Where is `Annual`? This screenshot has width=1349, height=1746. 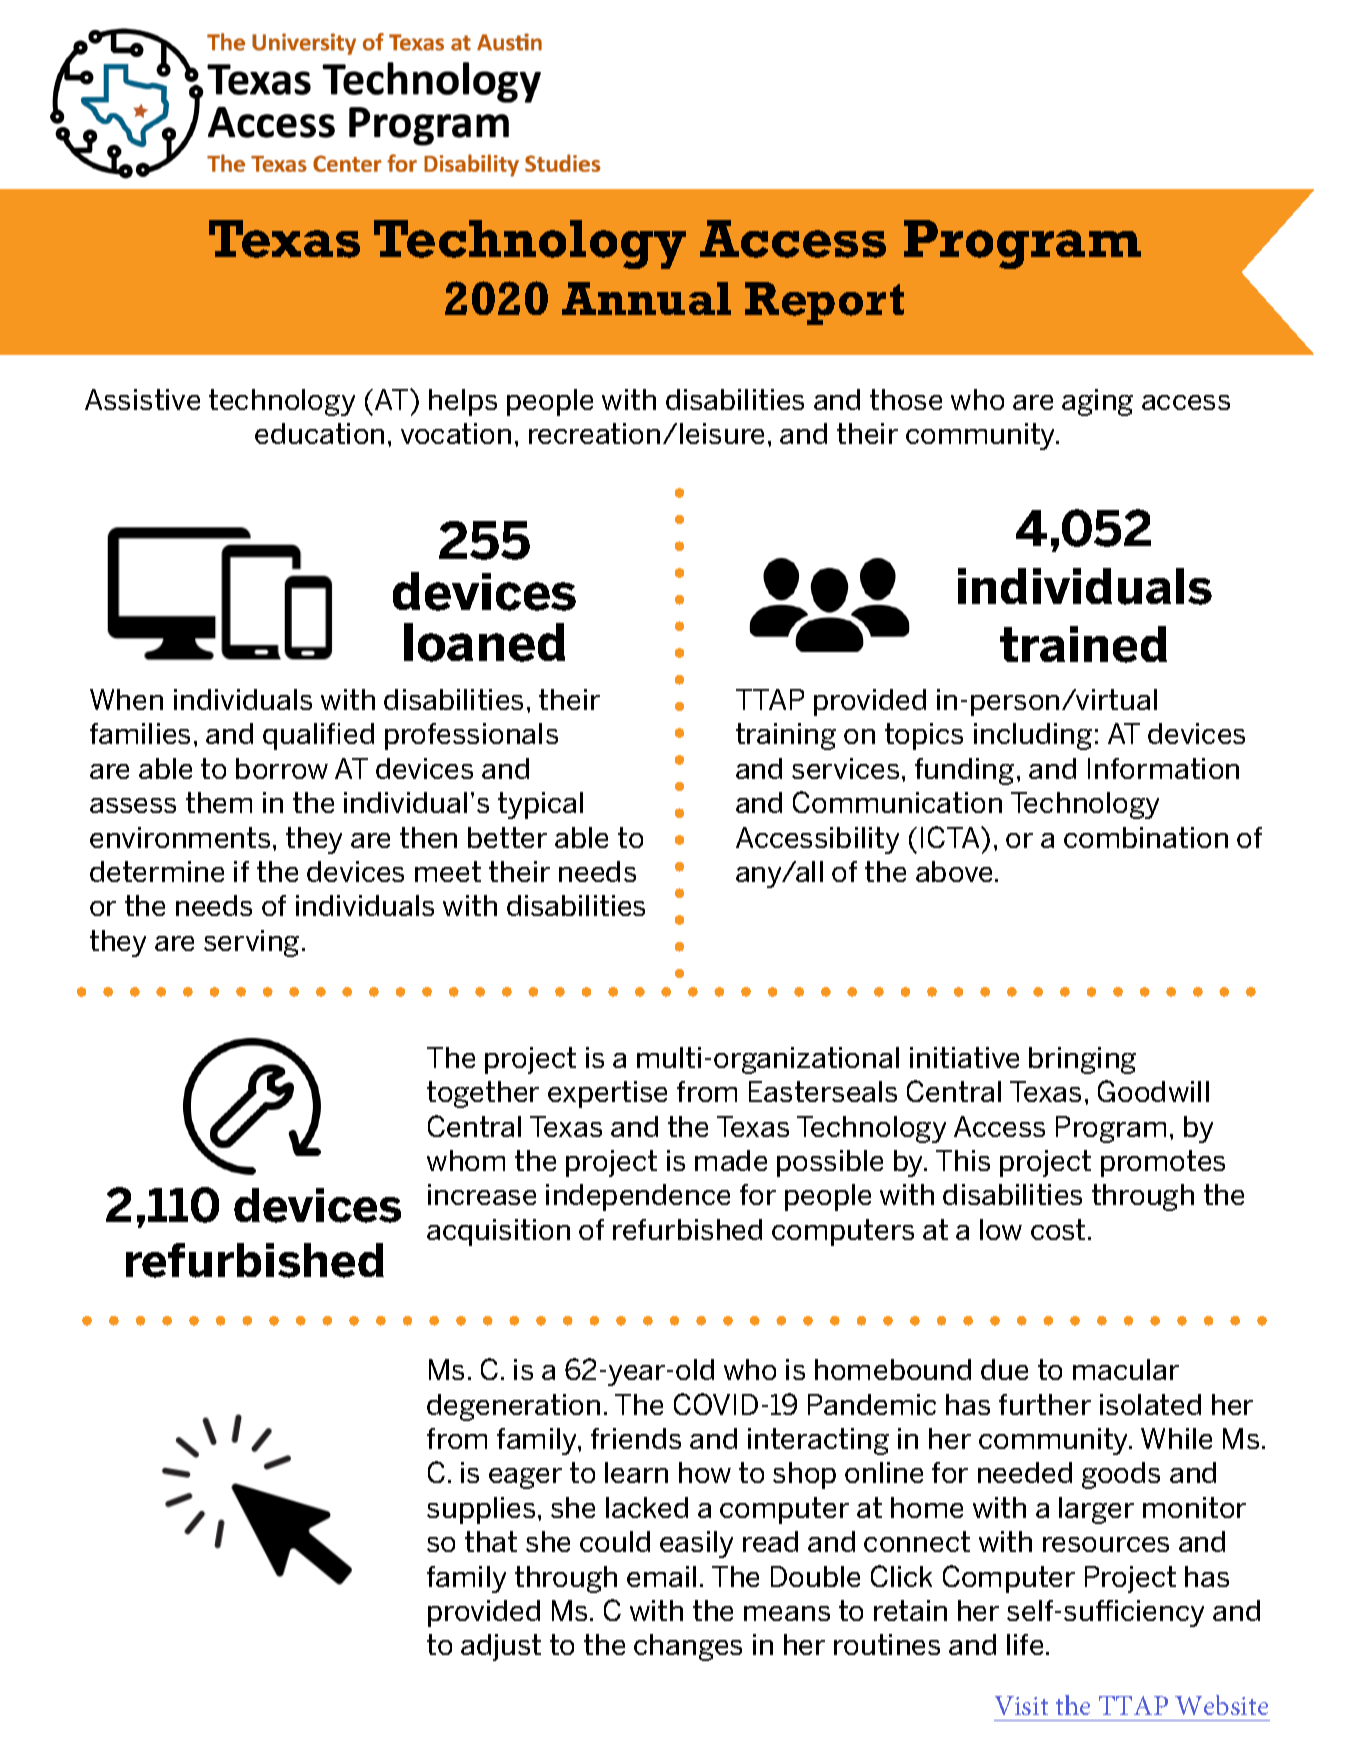 Annual is located at coordinates (646, 298).
